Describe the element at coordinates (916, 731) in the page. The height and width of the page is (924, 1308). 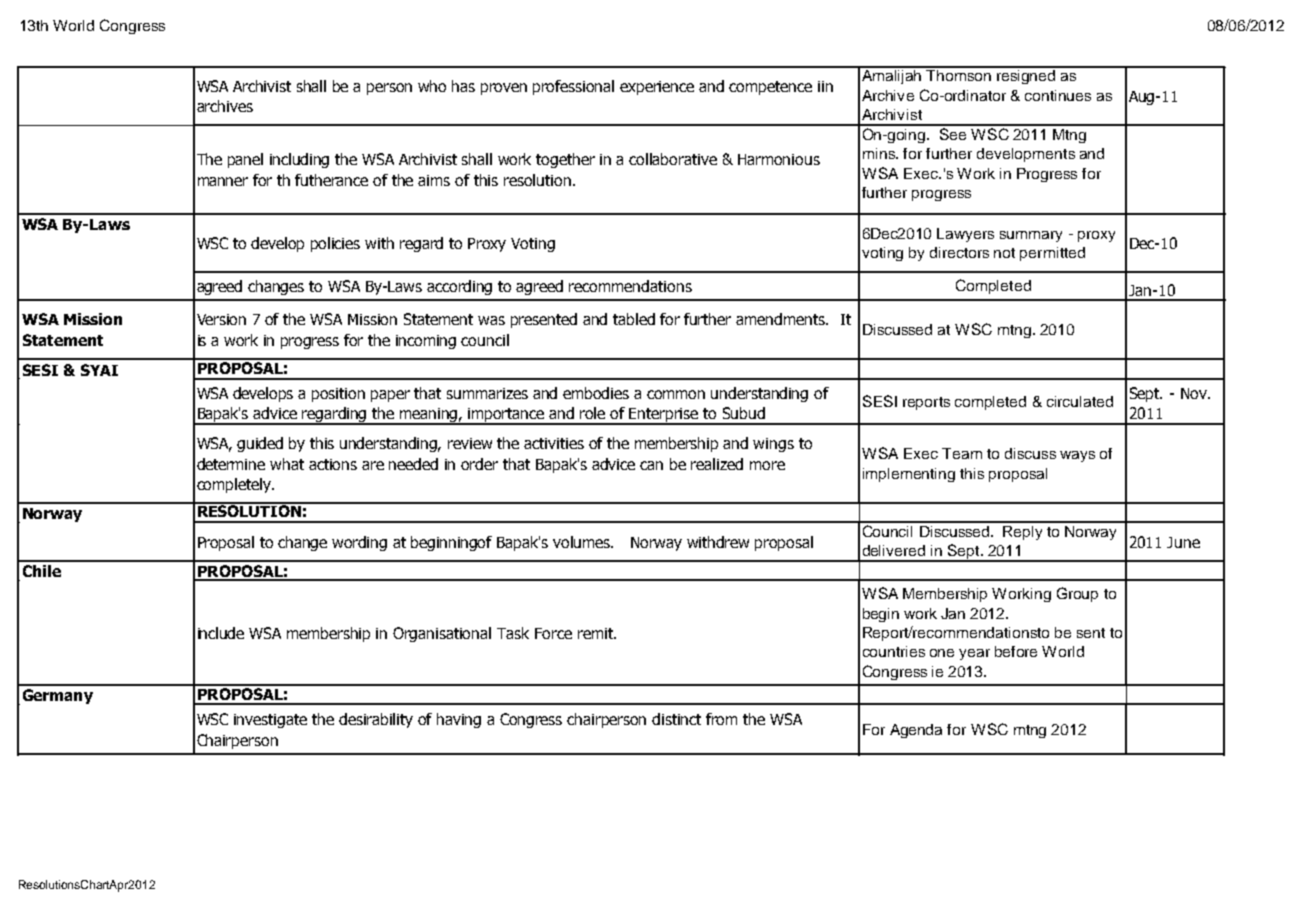
I see `Agenda` at that location.
